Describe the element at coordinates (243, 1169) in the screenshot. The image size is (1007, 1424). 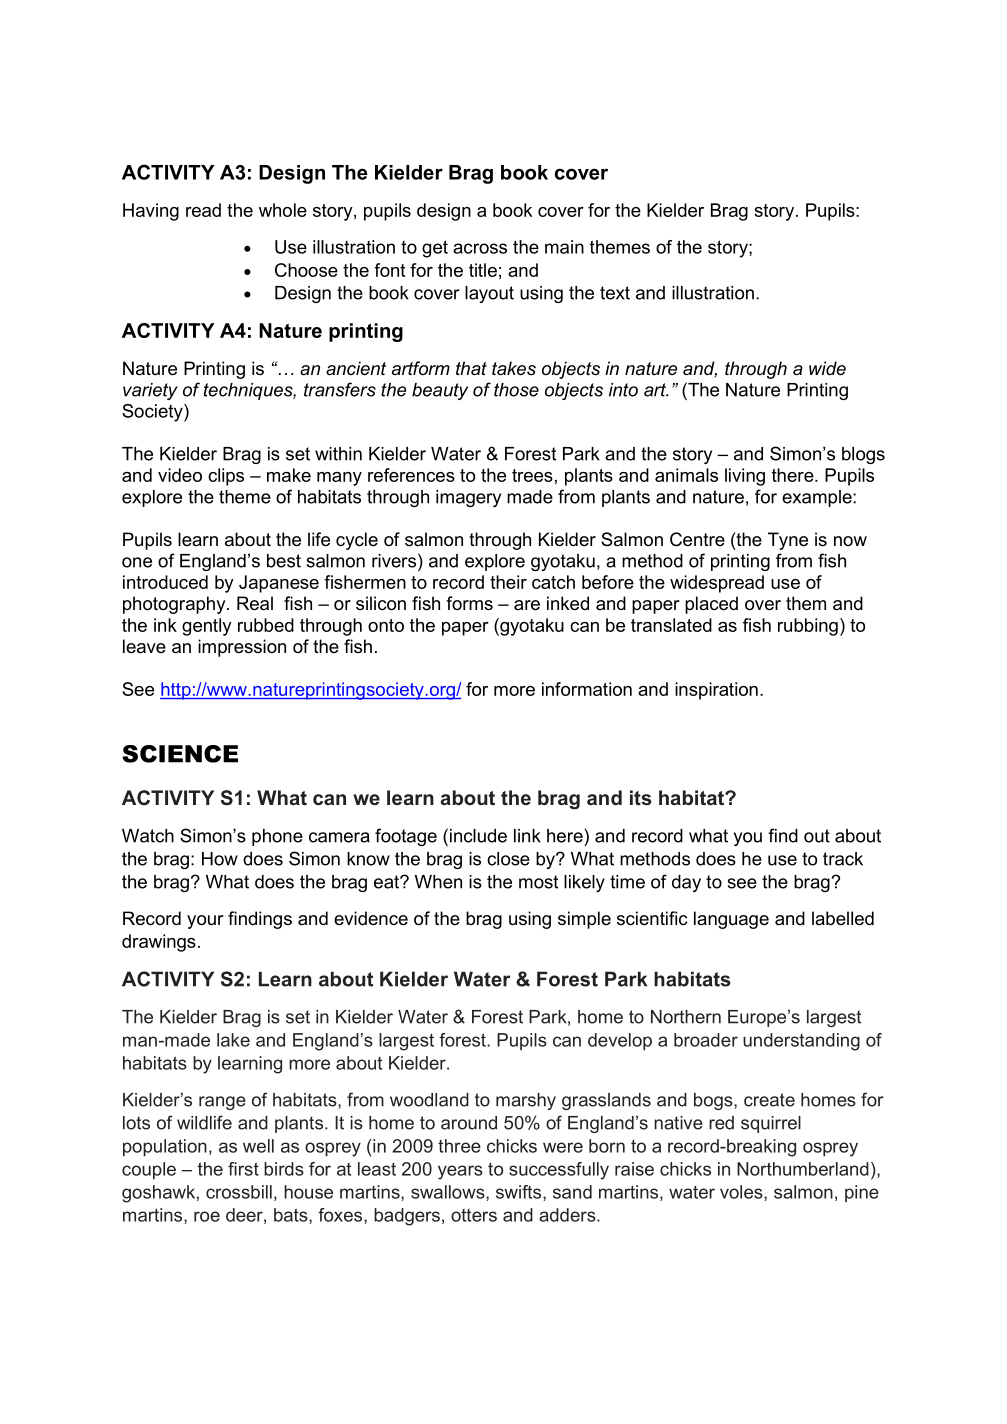
I see `first` at that location.
